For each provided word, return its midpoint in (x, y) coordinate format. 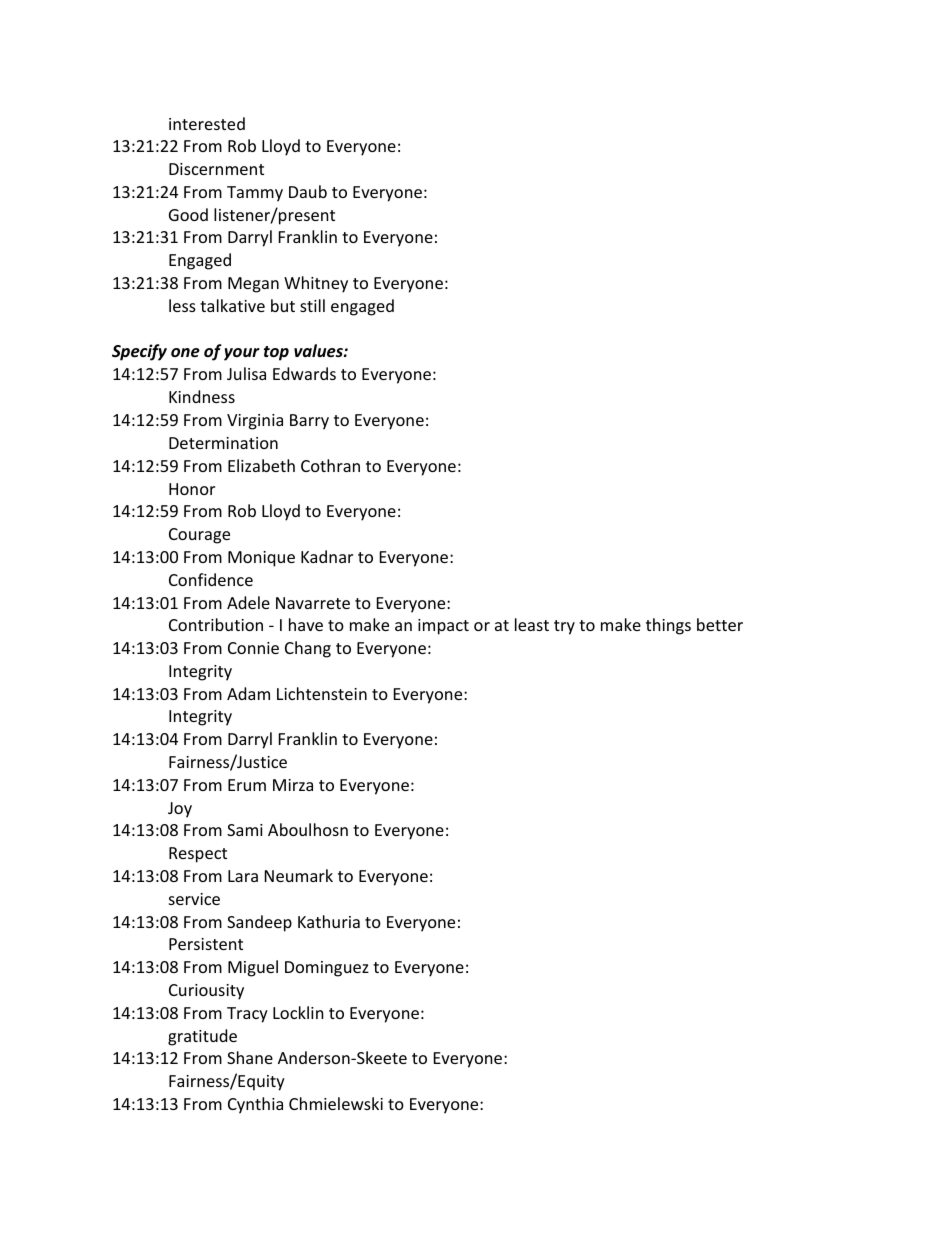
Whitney (316, 284)
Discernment (216, 169)
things (668, 626)
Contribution (216, 624)
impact (443, 627)
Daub (308, 191)
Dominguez (327, 969)
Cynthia (255, 1105)
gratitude (202, 1037)
